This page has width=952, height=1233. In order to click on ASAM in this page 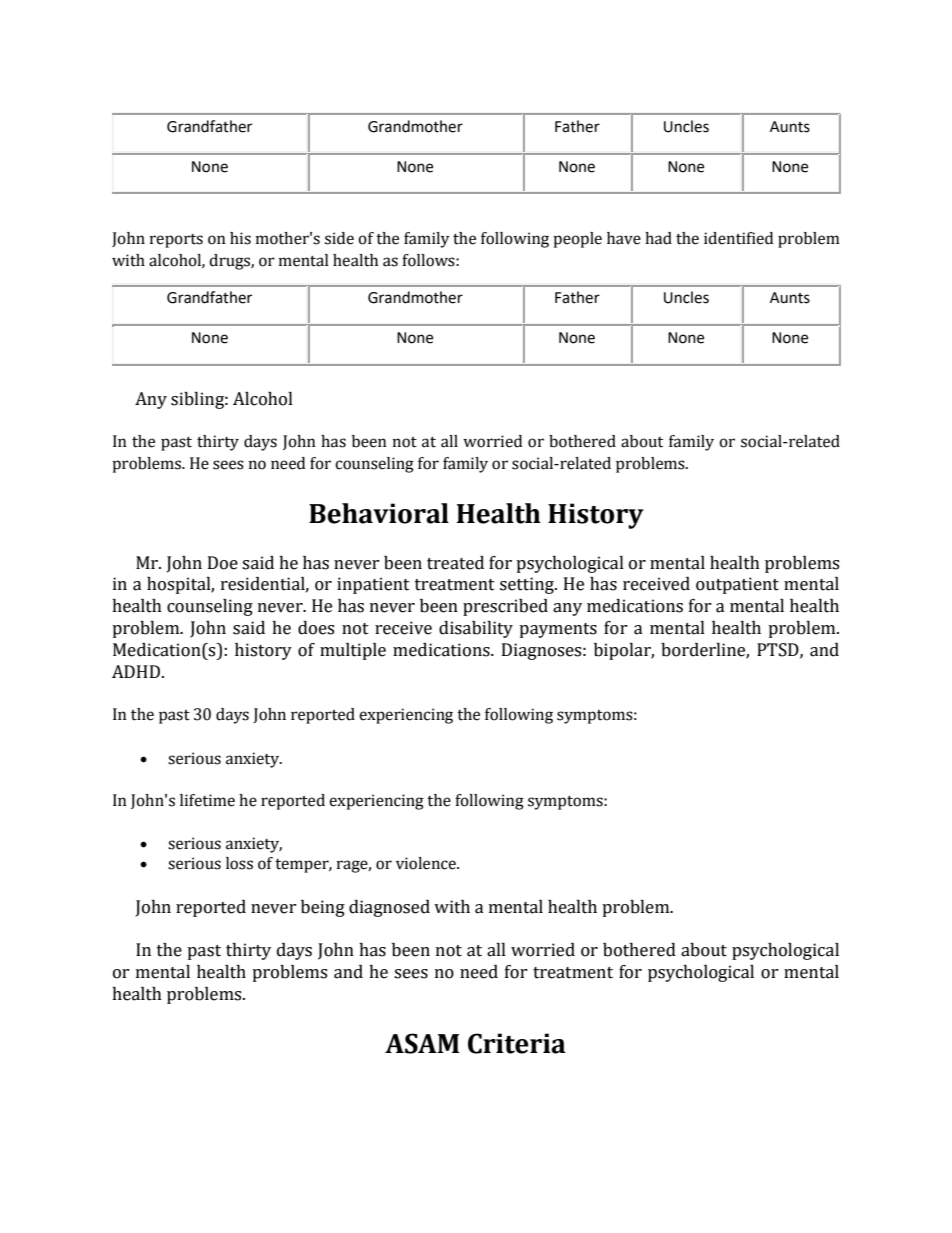, I will do `click(422, 1043)`.
